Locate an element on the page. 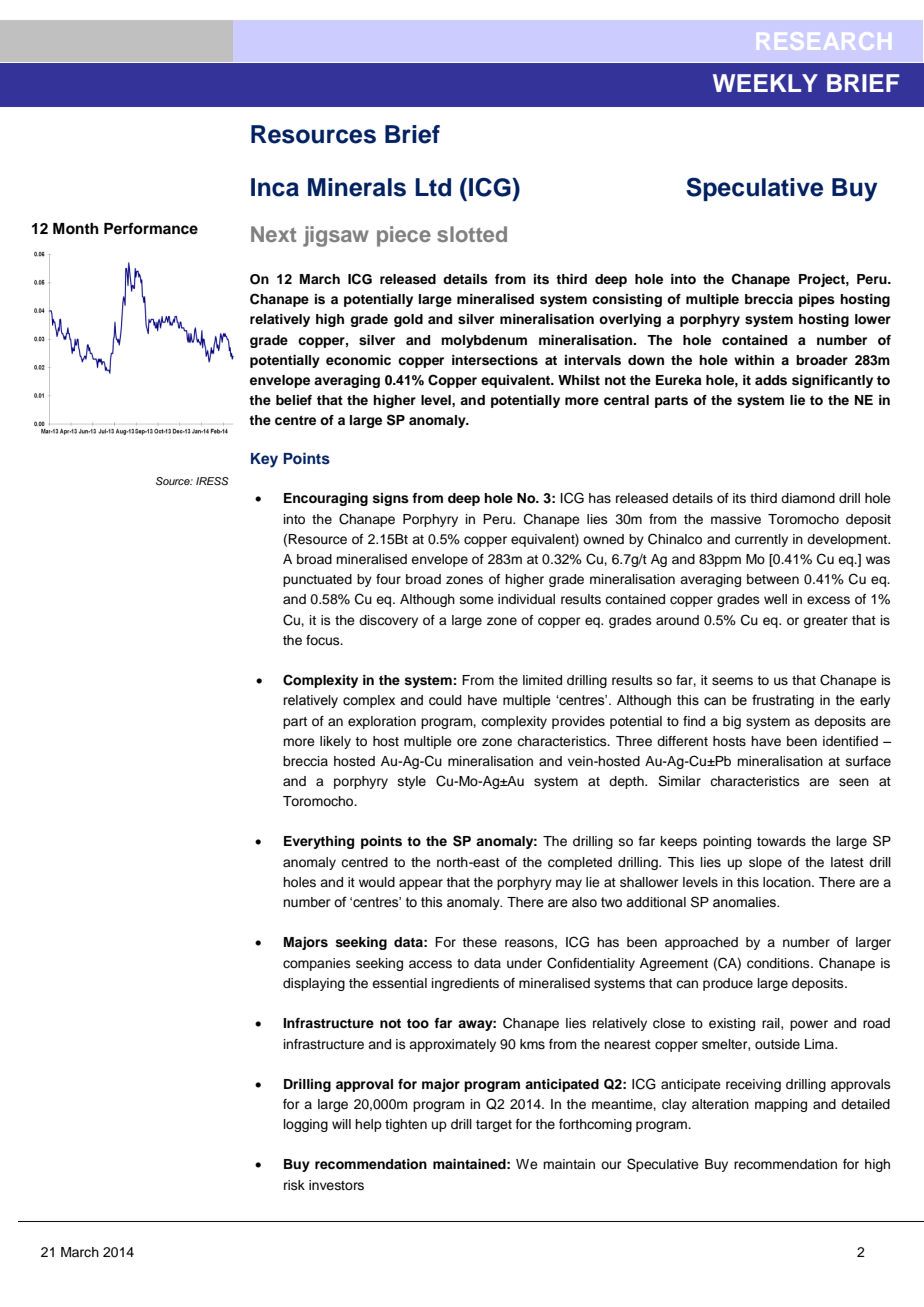 This image has width=924, height=1307. IRESS is located at coordinates (212, 481).
